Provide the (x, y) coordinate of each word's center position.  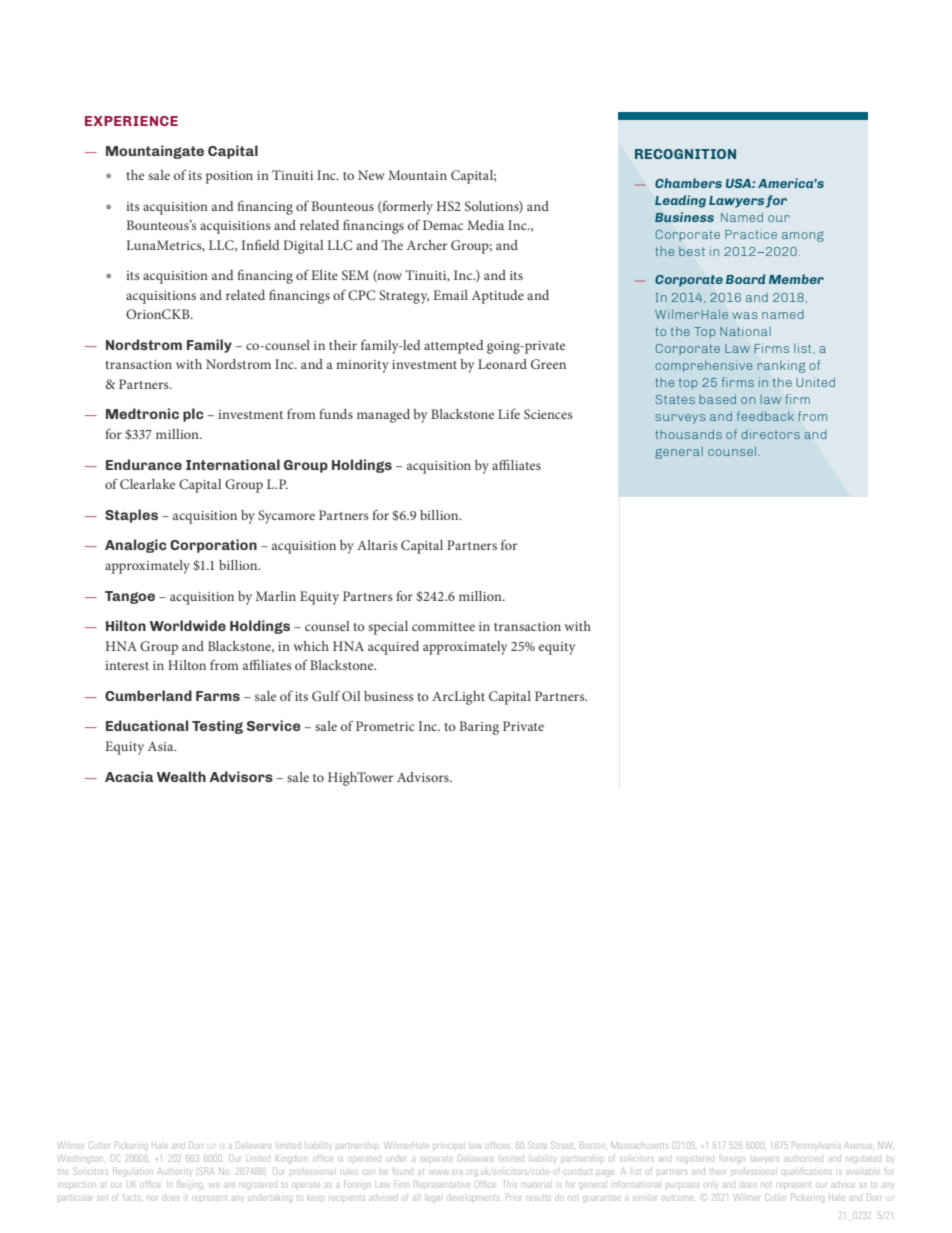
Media (485, 225)
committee (443, 626)
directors (770, 434)
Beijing (189, 1185)
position (229, 177)
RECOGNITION (685, 154)
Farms (218, 696)
